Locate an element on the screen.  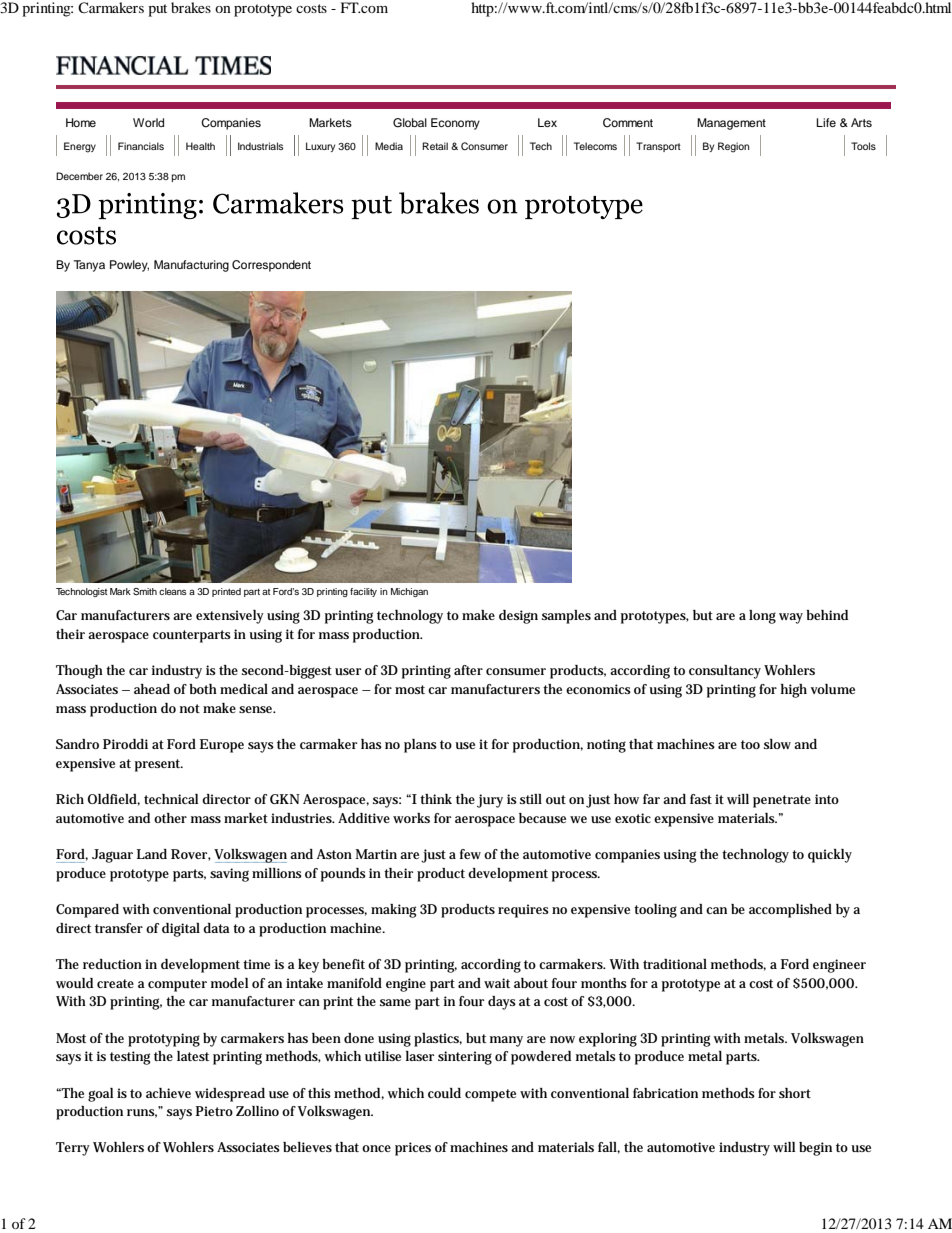
Manufacturing is located at coordinates (191, 266).
